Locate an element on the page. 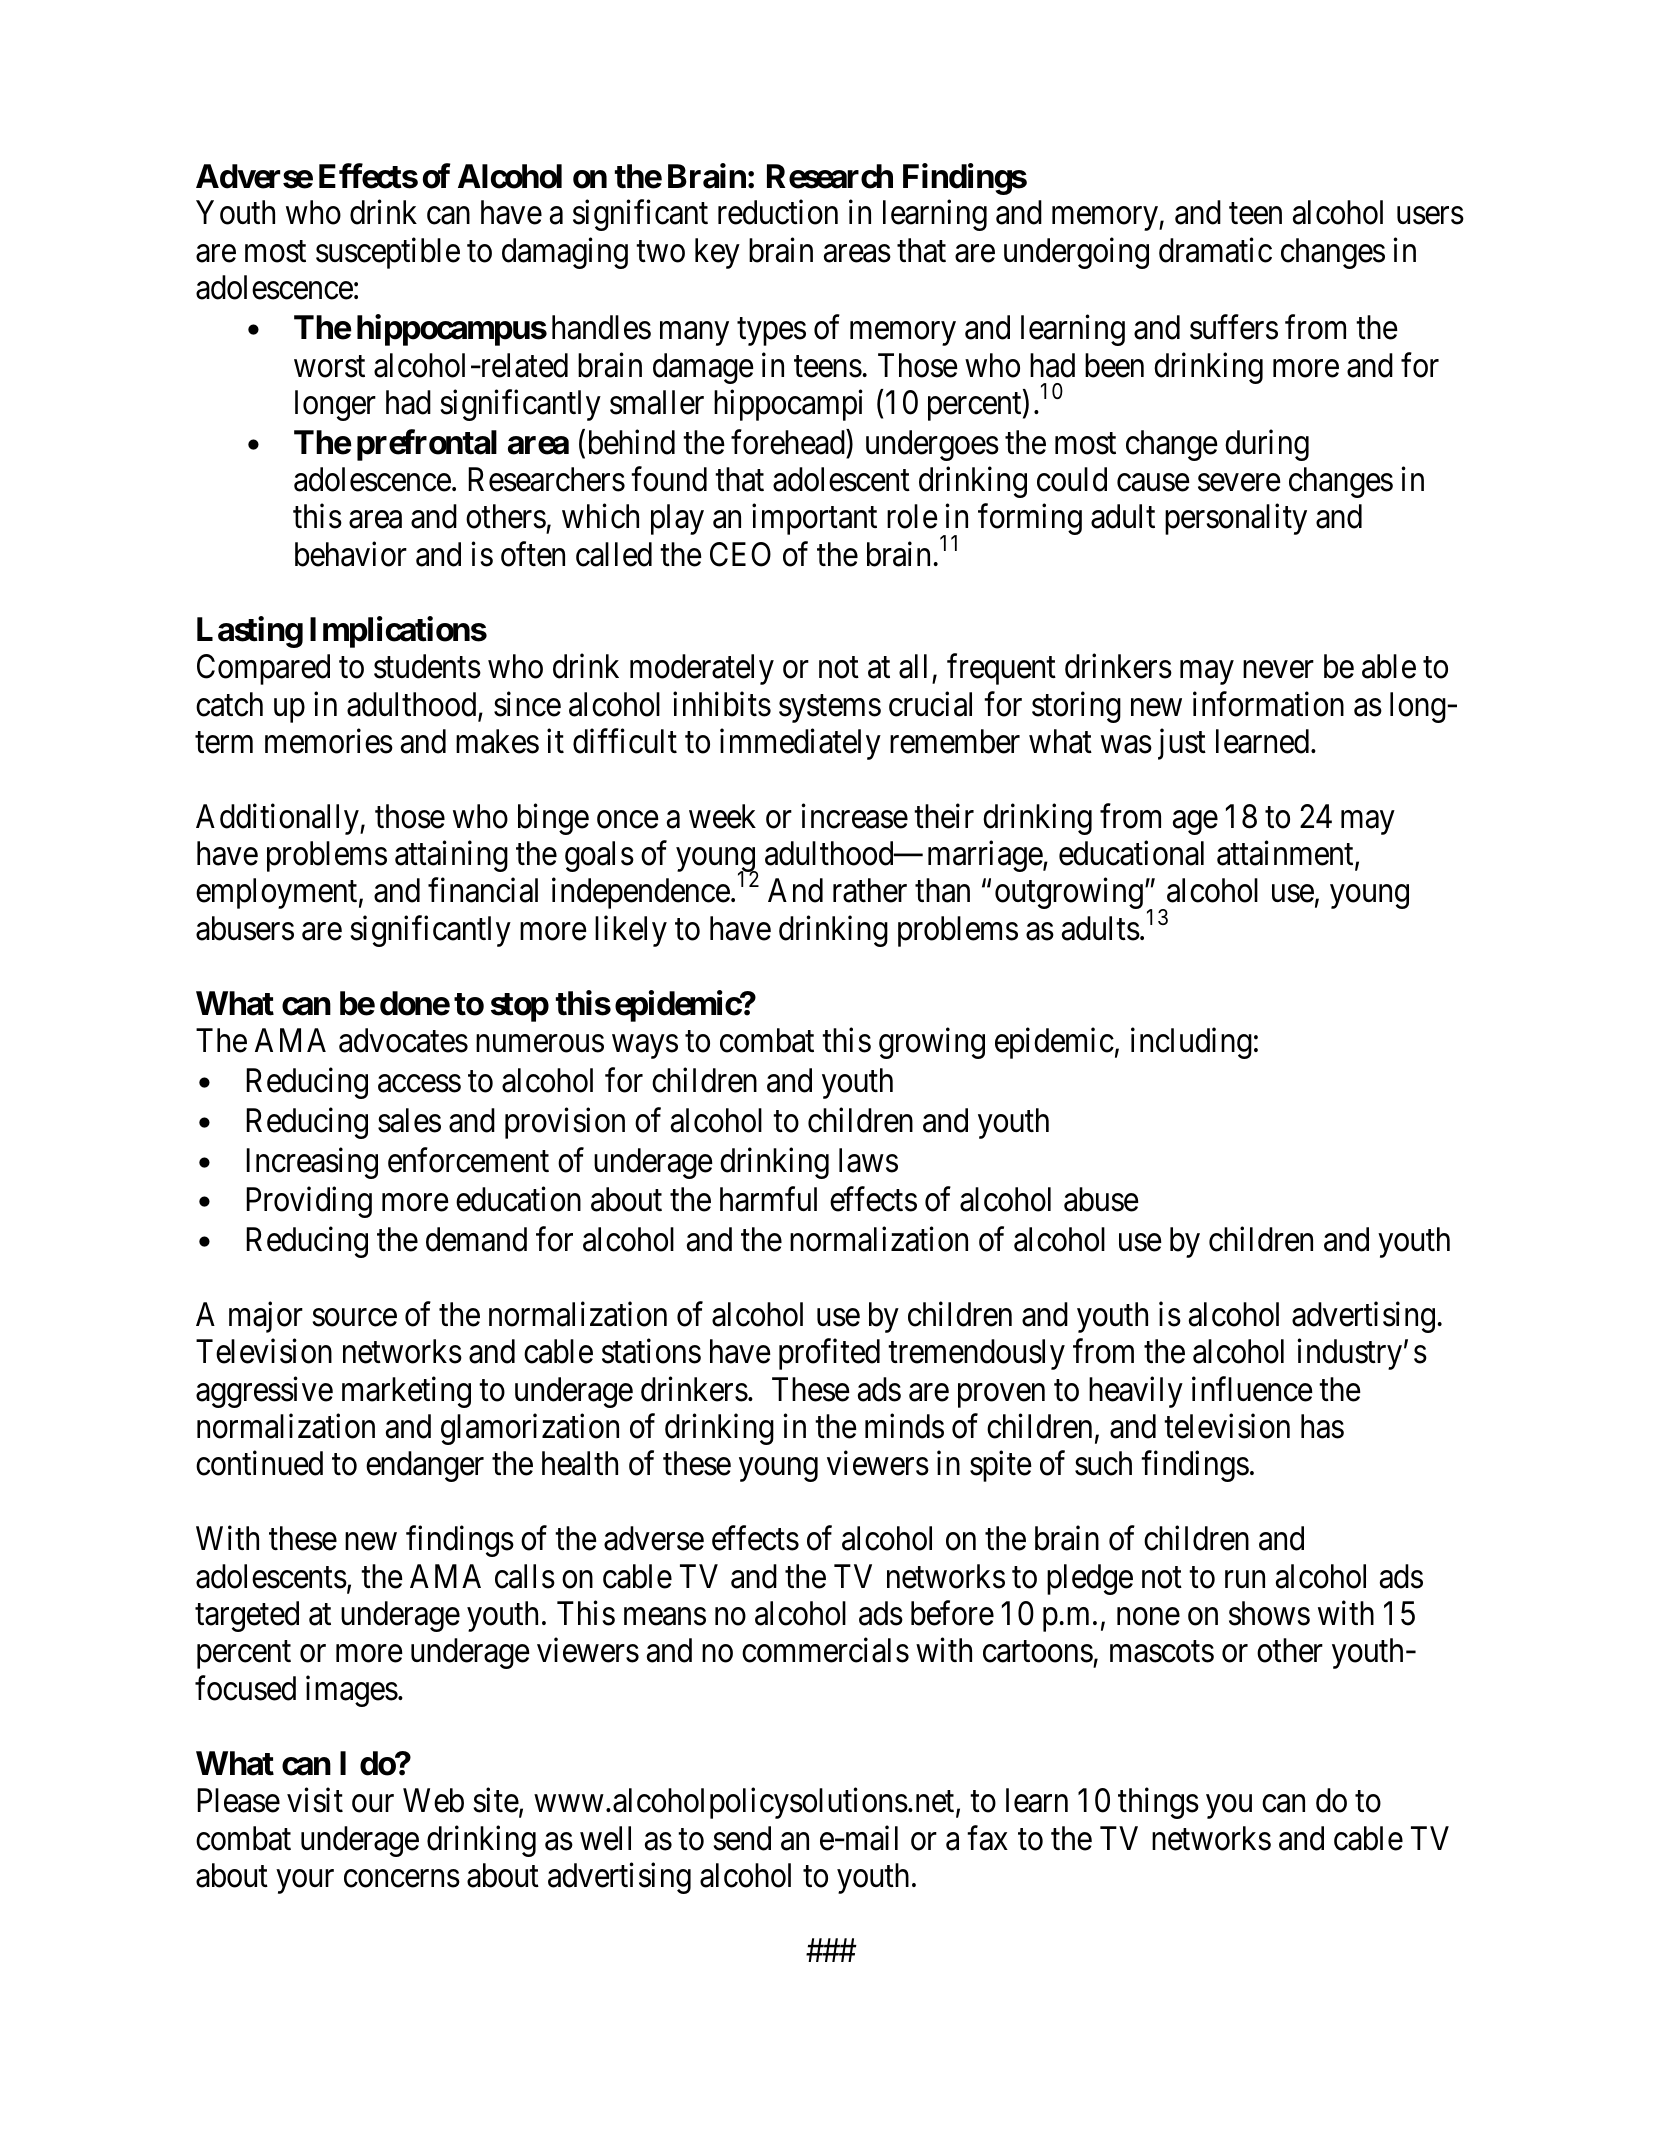 This document has height=2149, width=1661. moderately is located at coordinates (702, 669).
